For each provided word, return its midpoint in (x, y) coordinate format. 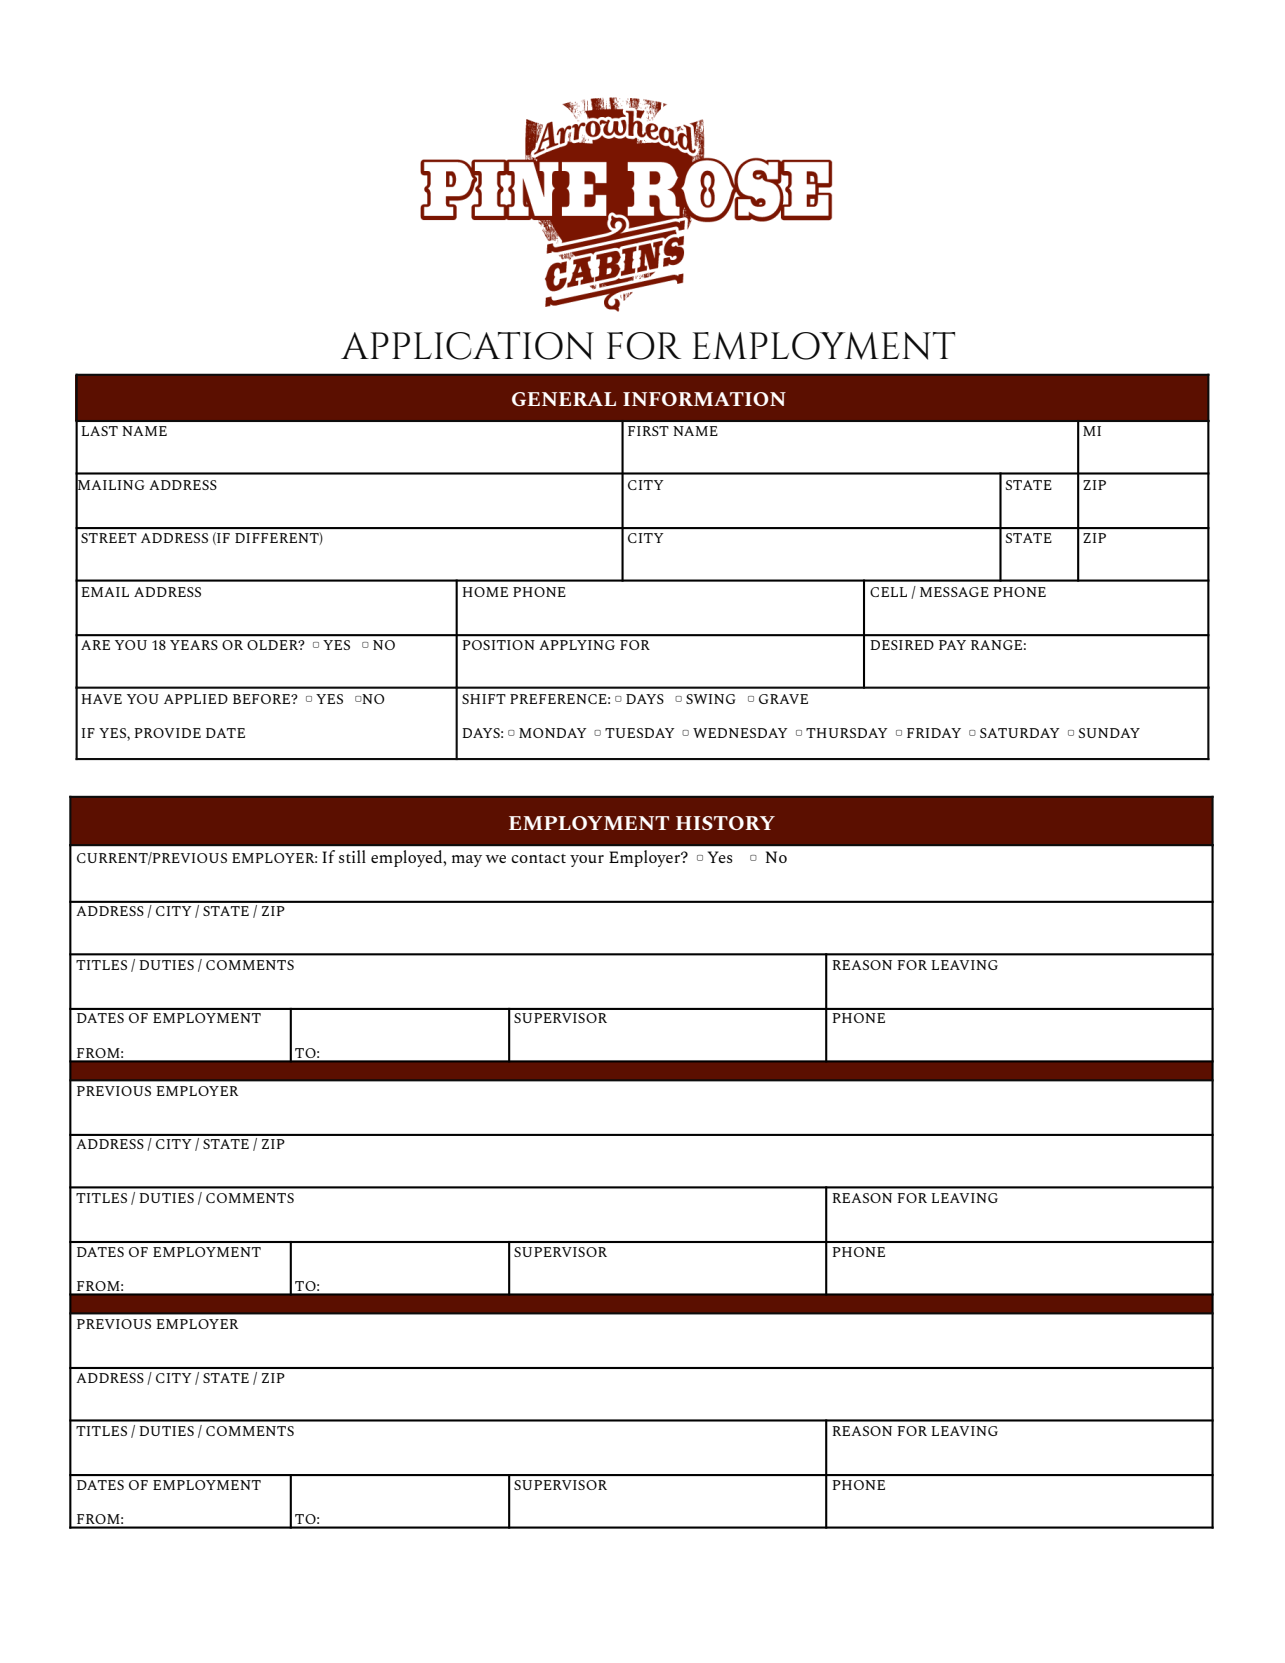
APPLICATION (467, 346)
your (587, 861)
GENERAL (564, 399)
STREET (109, 538)
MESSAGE (954, 592)
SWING (711, 699)
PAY (952, 645)
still (352, 856)
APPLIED (196, 699)
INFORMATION (704, 399)
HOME (485, 592)
